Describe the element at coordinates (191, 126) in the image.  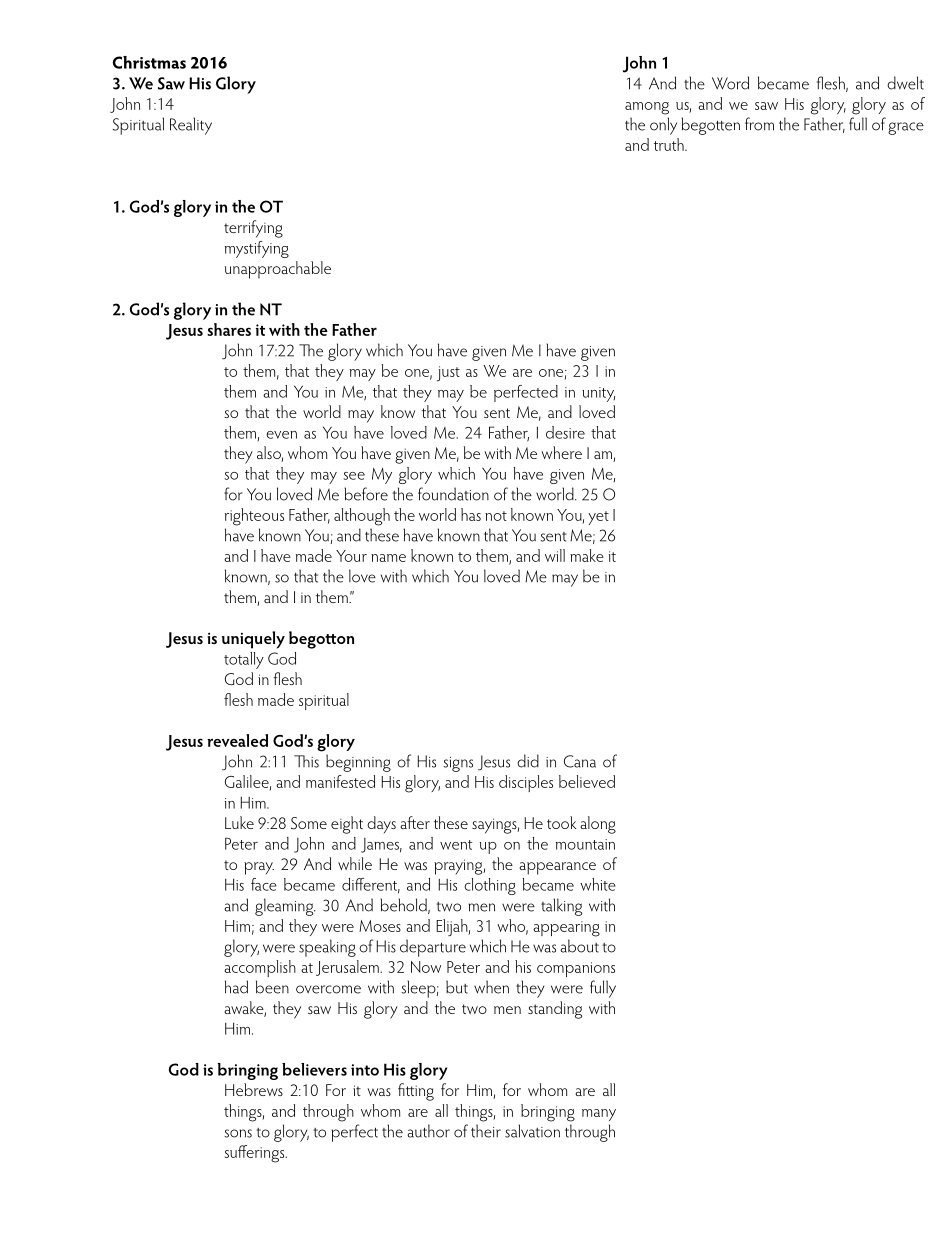
I see `Reality` at that location.
